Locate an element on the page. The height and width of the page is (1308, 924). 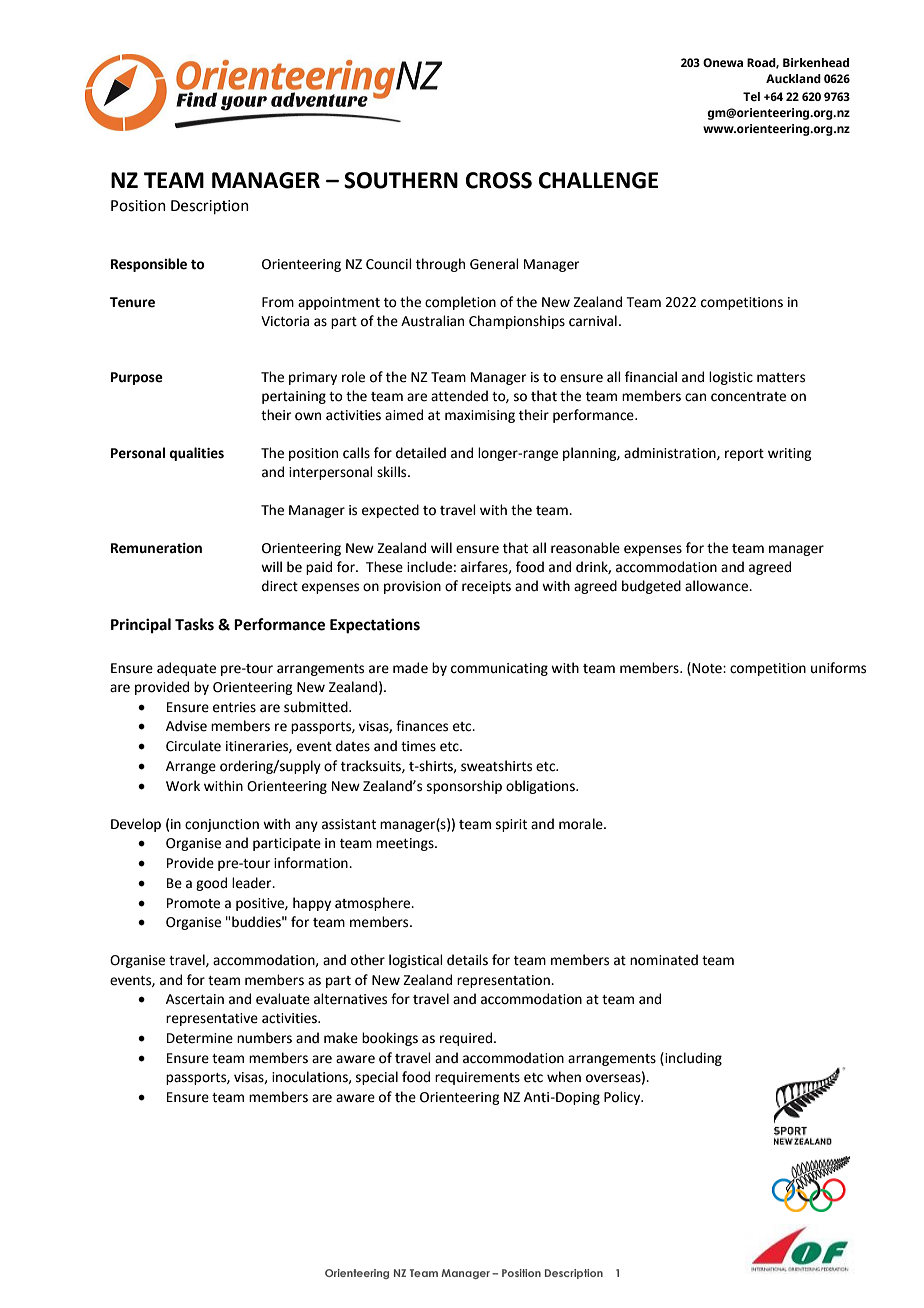
Note is located at coordinates (707, 668).
